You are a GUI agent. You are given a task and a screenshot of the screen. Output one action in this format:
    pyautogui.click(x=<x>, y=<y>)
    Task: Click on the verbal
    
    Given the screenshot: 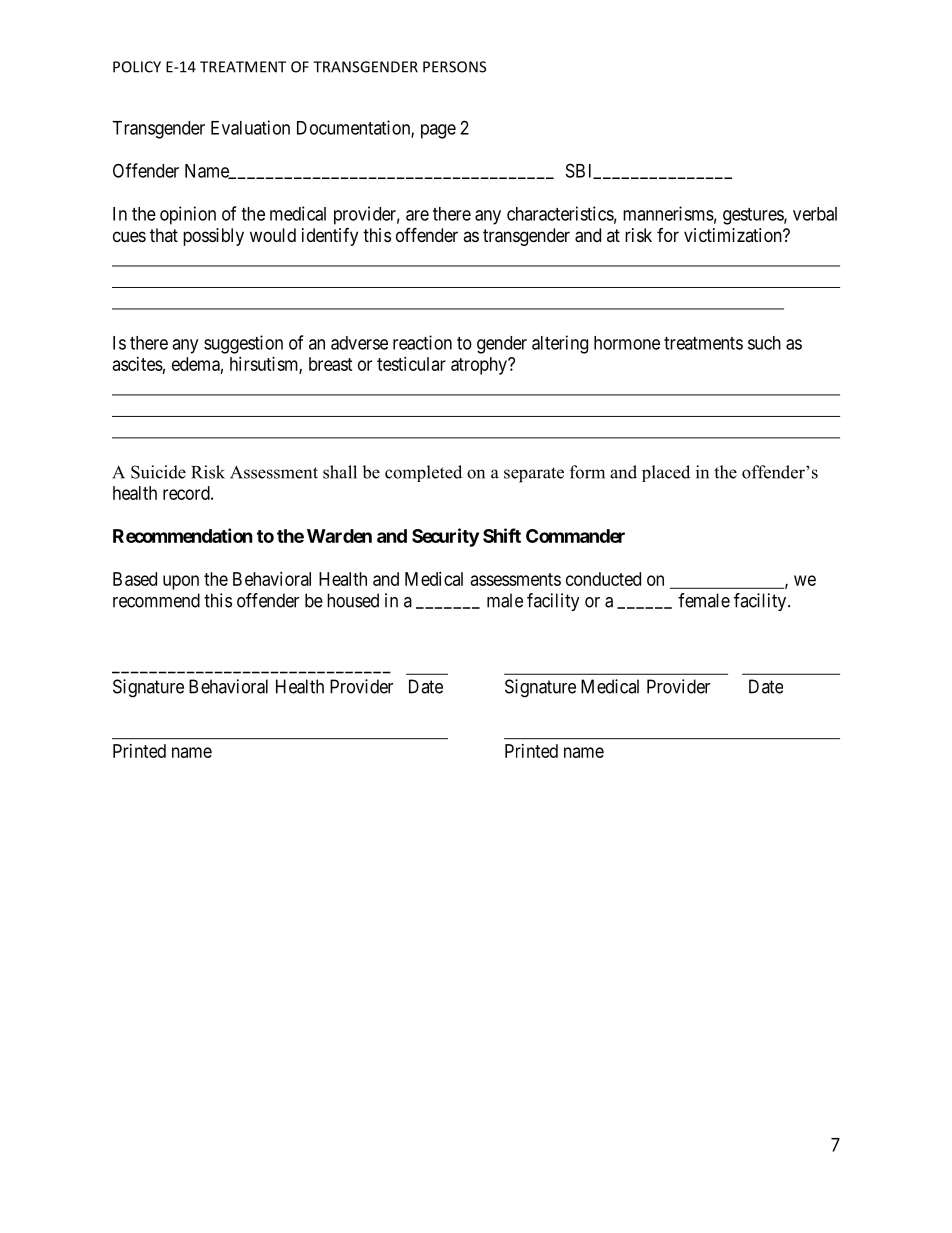 What is the action you would take?
    pyautogui.click(x=815, y=214)
